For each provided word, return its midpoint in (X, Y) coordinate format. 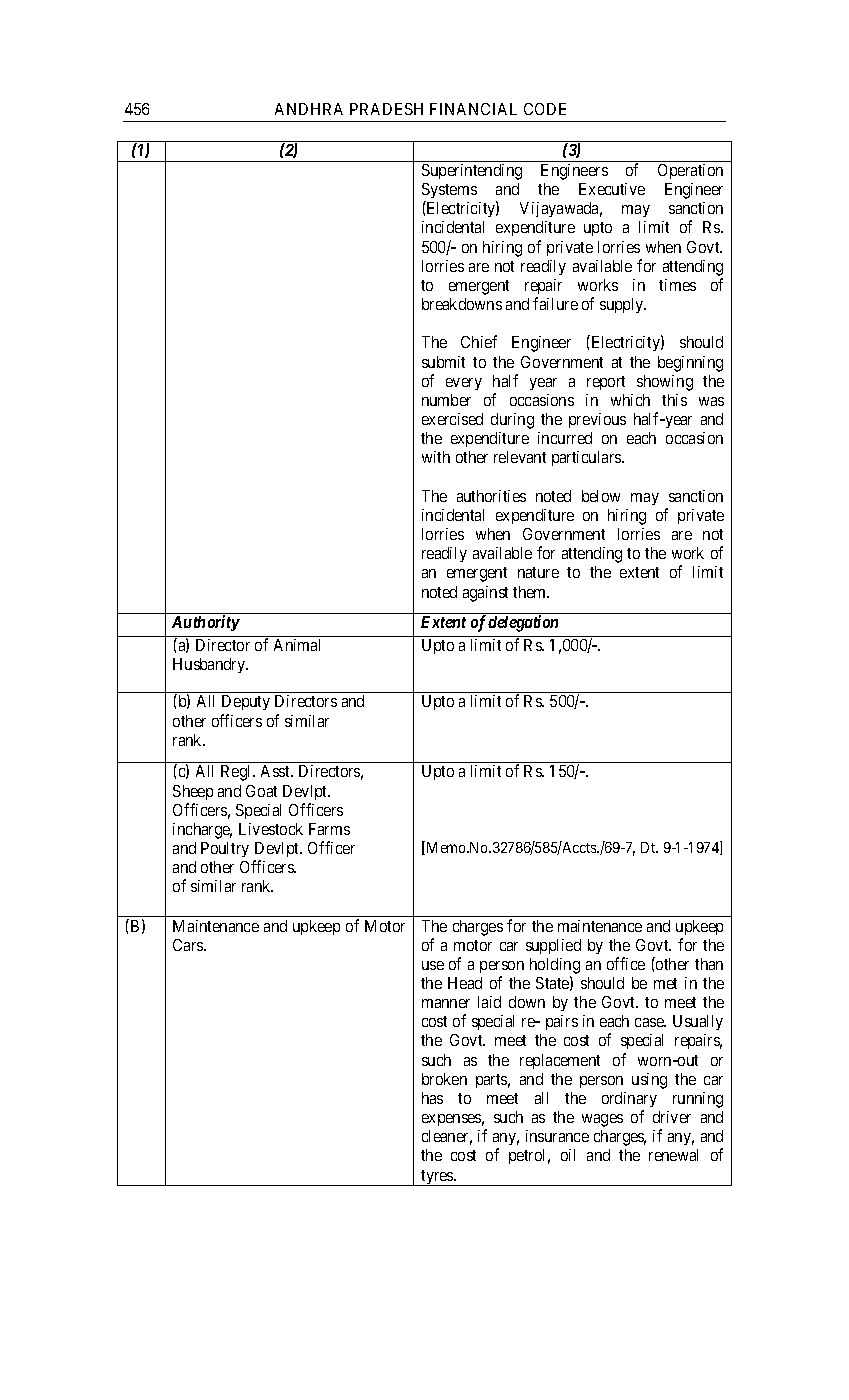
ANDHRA (309, 109)
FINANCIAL (473, 109)
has (432, 1098)
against (485, 594)
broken (444, 1079)
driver (672, 1117)
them (531, 592)
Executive (612, 189)
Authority (206, 623)
